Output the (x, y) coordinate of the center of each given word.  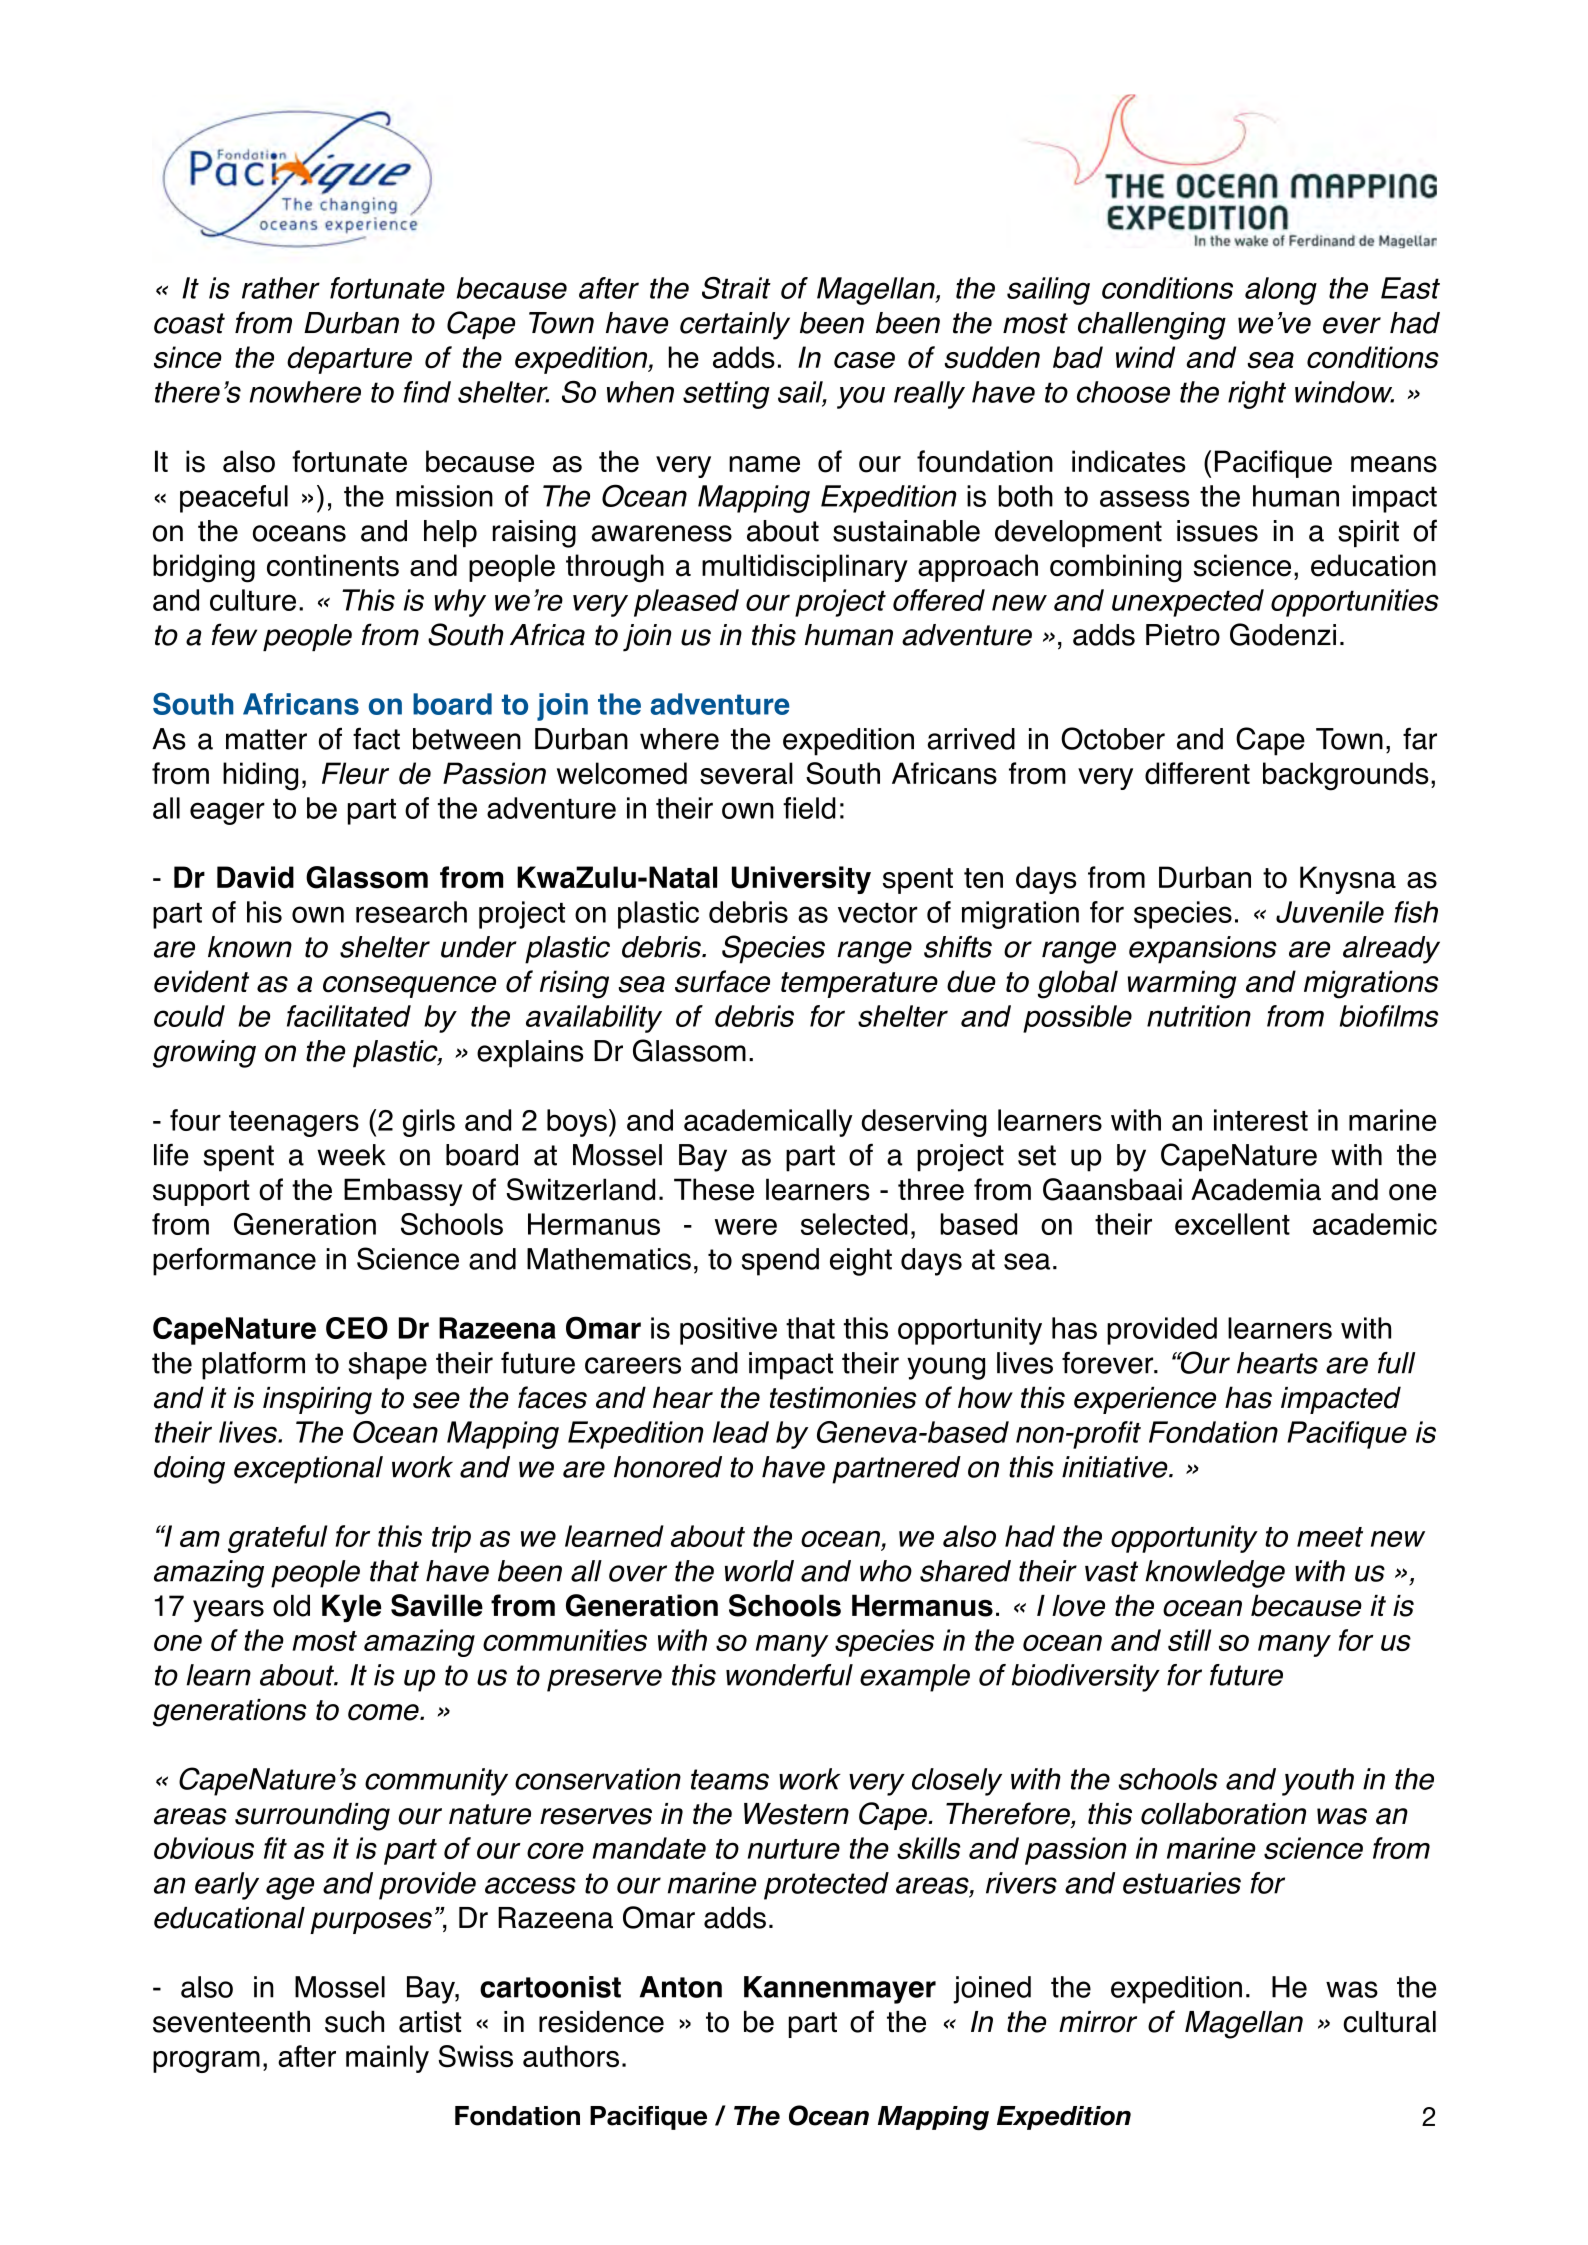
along (1281, 291)
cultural (1389, 2022)
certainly (735, 326)
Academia (1256, 1189)
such (354, 2022)
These (714, 1189)
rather (281, 288)
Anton (681, 1987)
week (351, 1155)
